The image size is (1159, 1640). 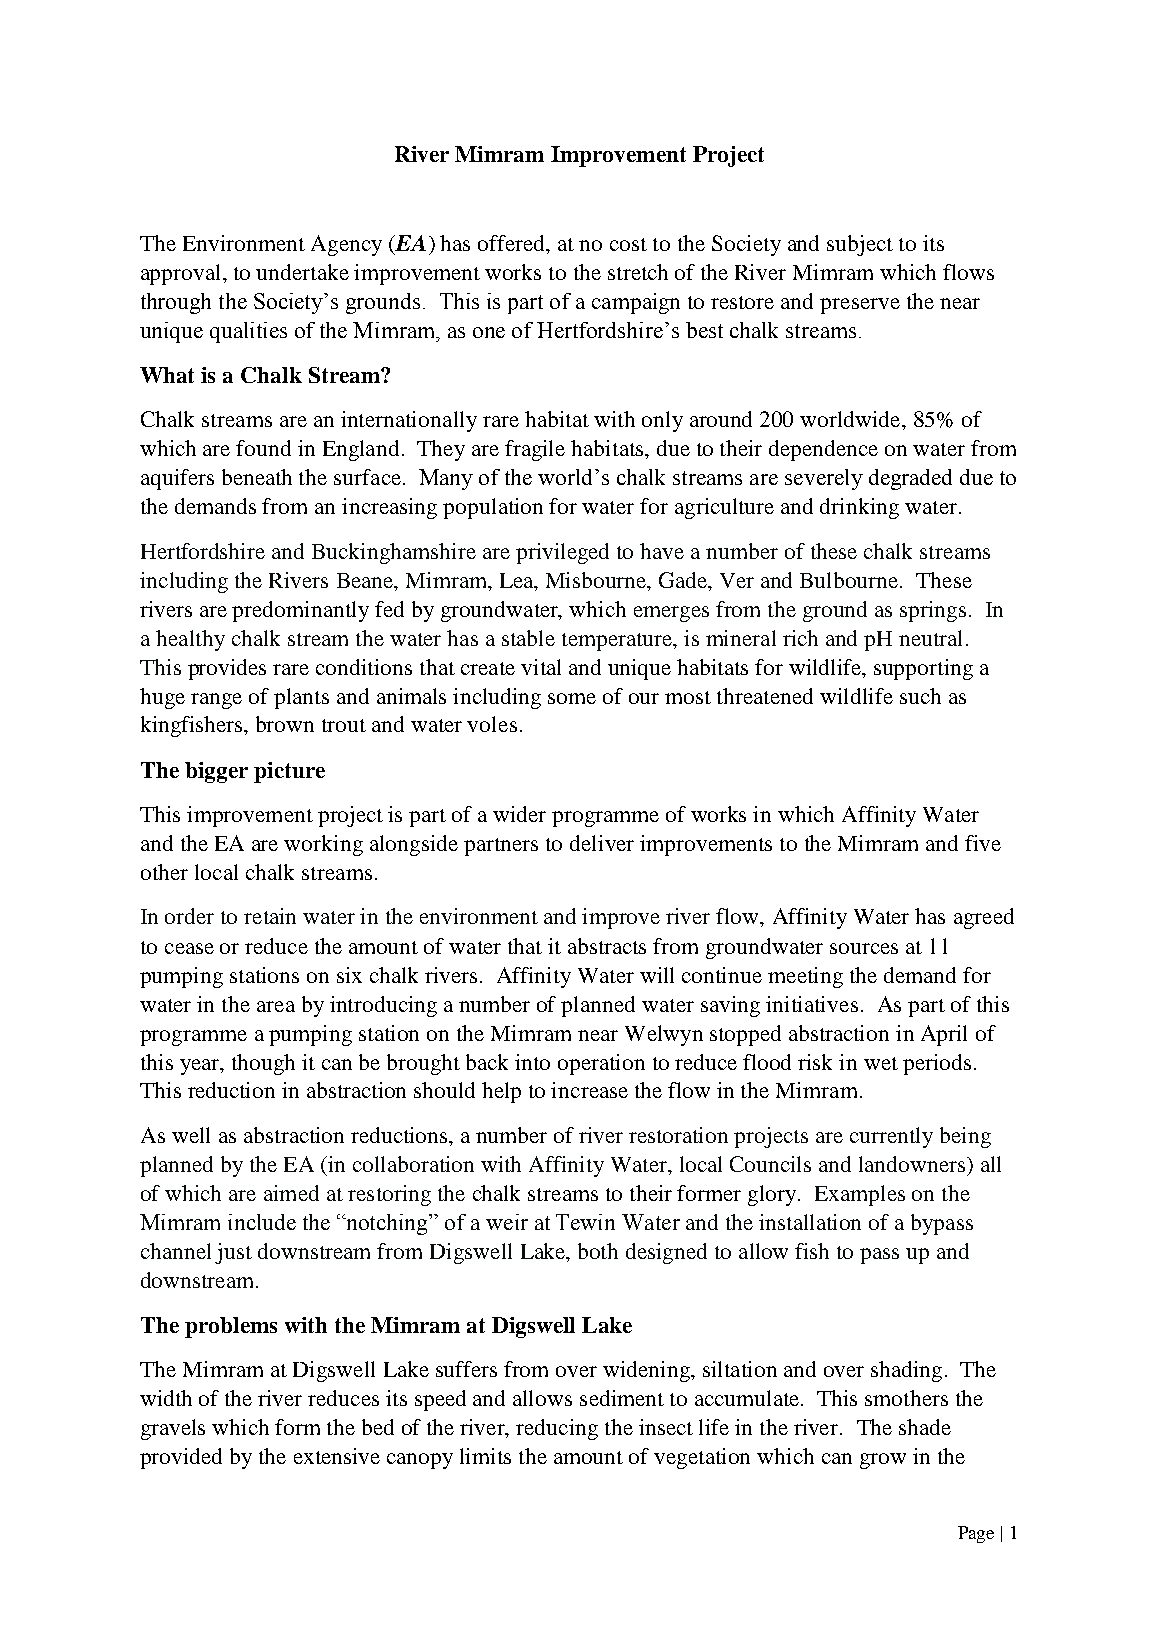 What do you see at coordinates (270, 916) in the image?
I see `retain` at bounding box center [270, 916].
